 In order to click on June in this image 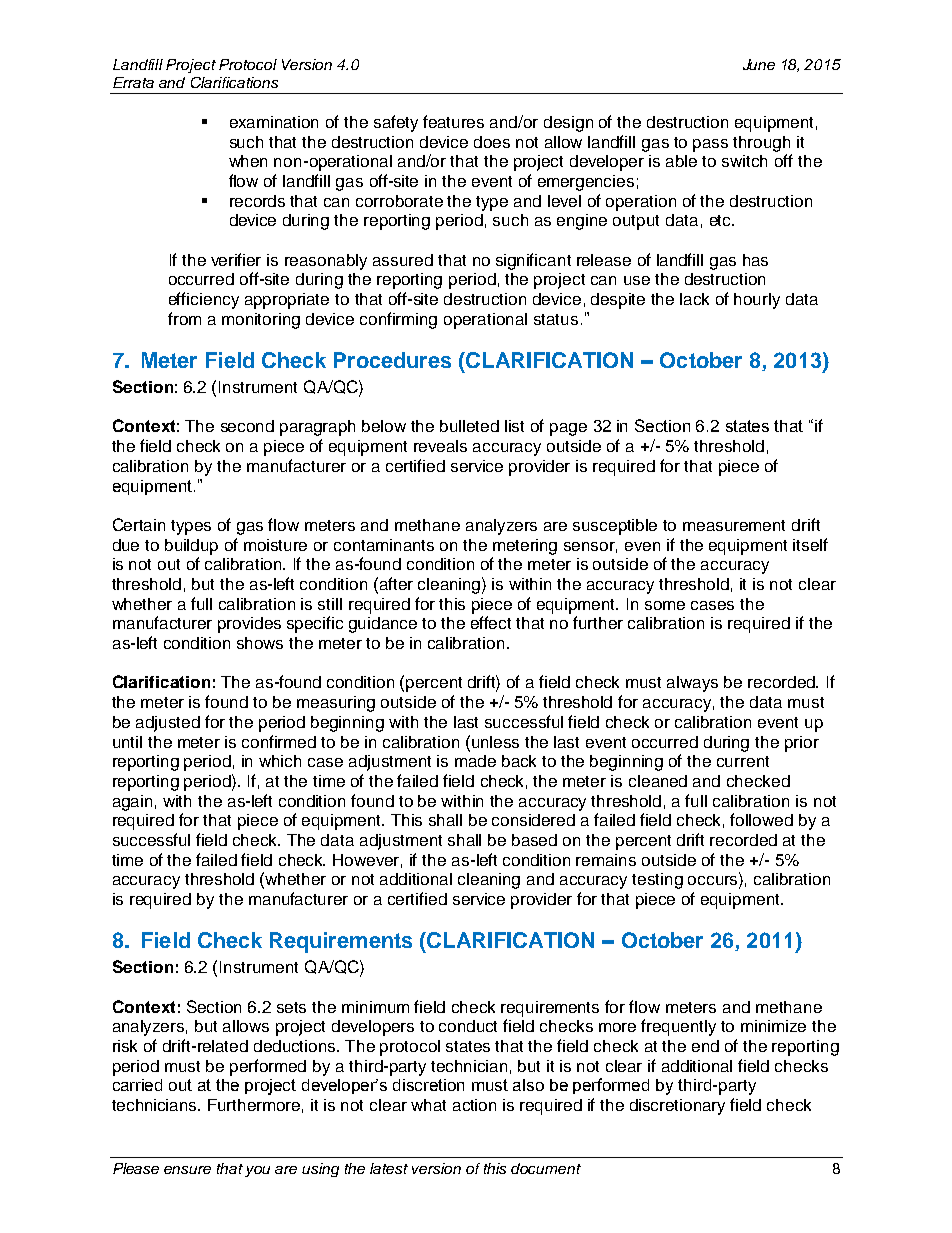, I will do `click(759, 64)`.
